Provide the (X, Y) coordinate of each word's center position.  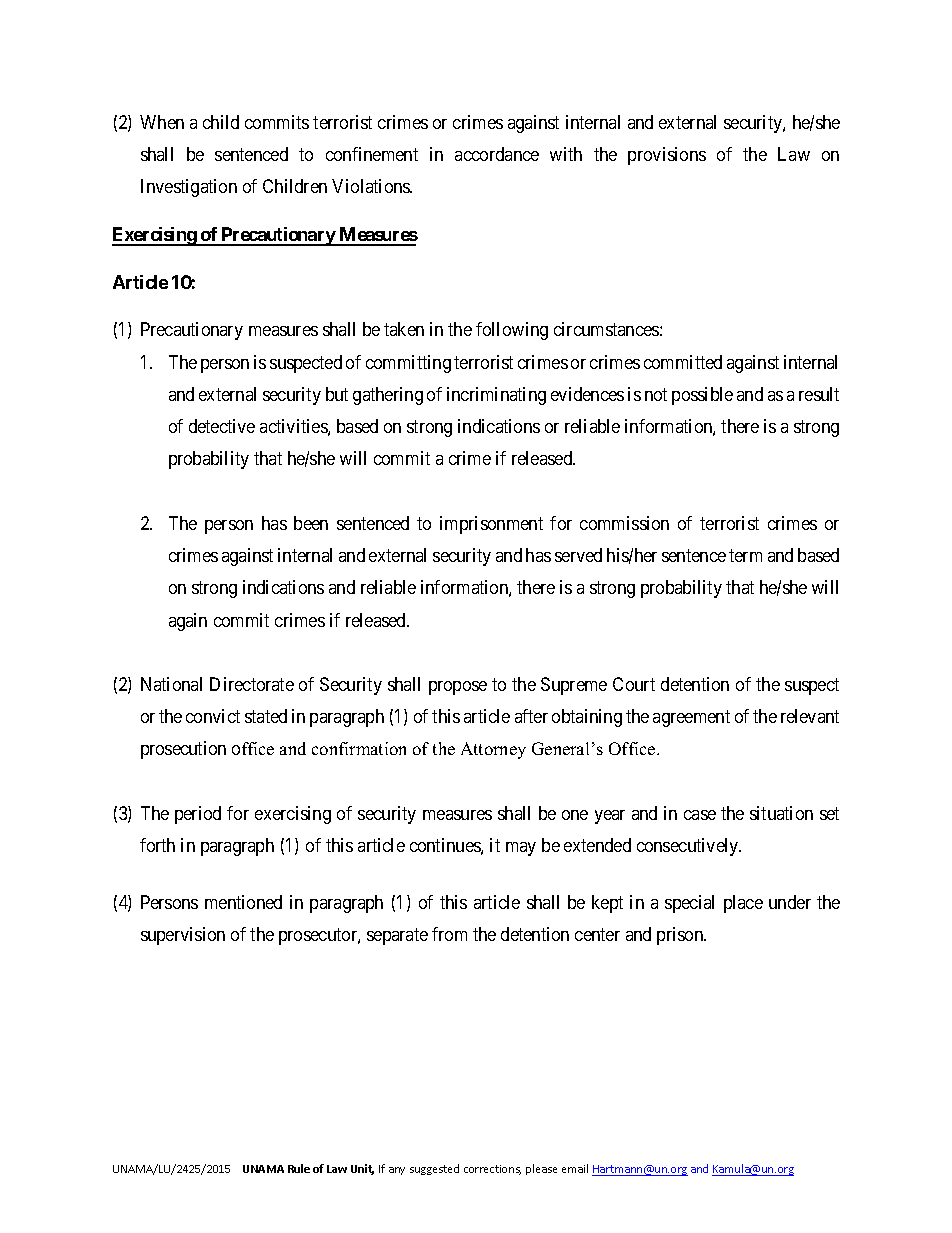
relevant (810, 716)
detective (222, 426)
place (743, 904)
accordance (497, 154)
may (521, 849)
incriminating (496, 396)
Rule (299, 1168)
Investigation (189, 188)
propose (458, 688)
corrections (492, 1170)
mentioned (243, 902)
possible (702, 396)
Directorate (252, 684)
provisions (667, 156)
